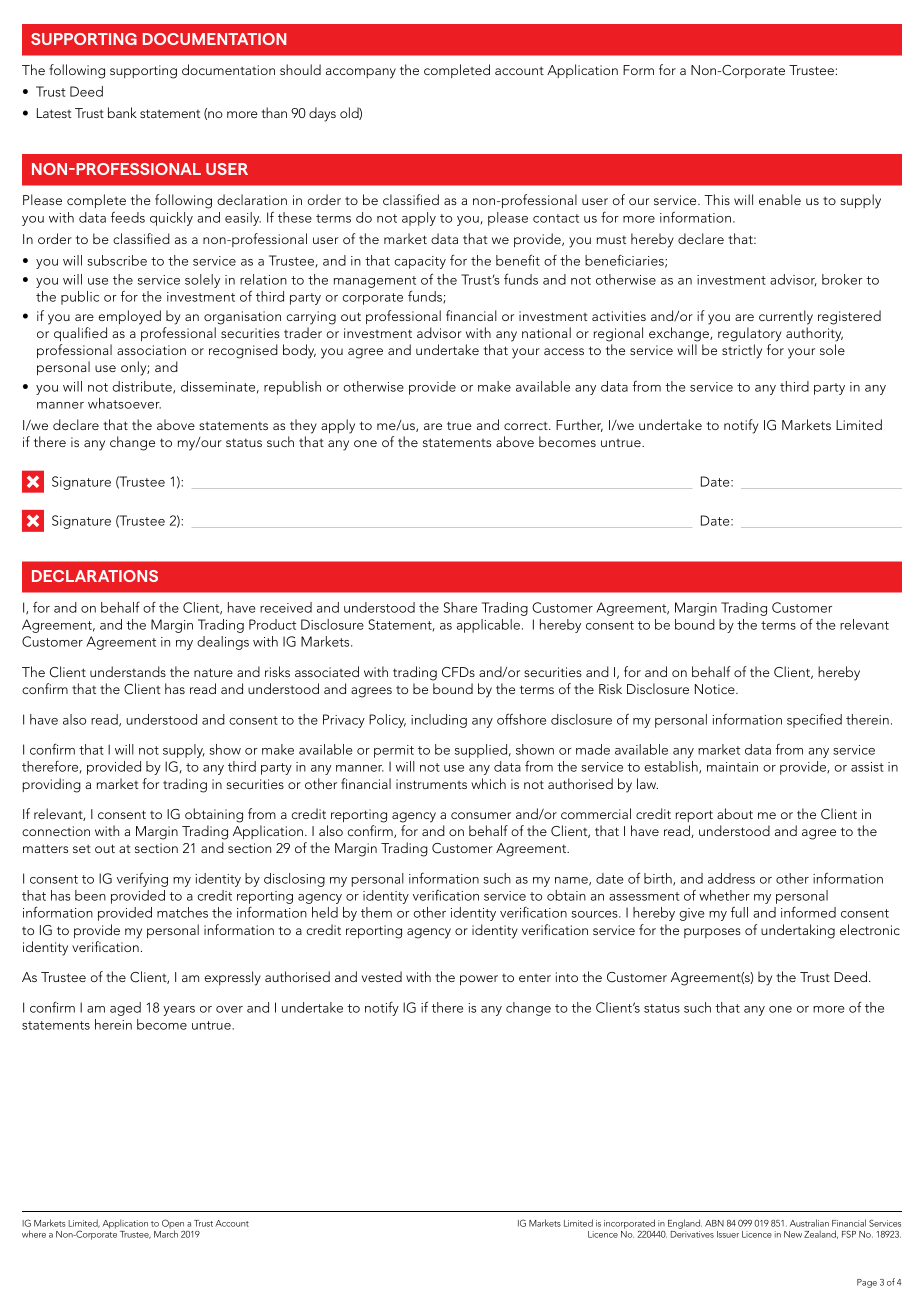 The height and width of the document is (1308, 924). What do you see at coordinates (166, 1234) in the document?
I see `March` at bounding box center [166, 1234].
